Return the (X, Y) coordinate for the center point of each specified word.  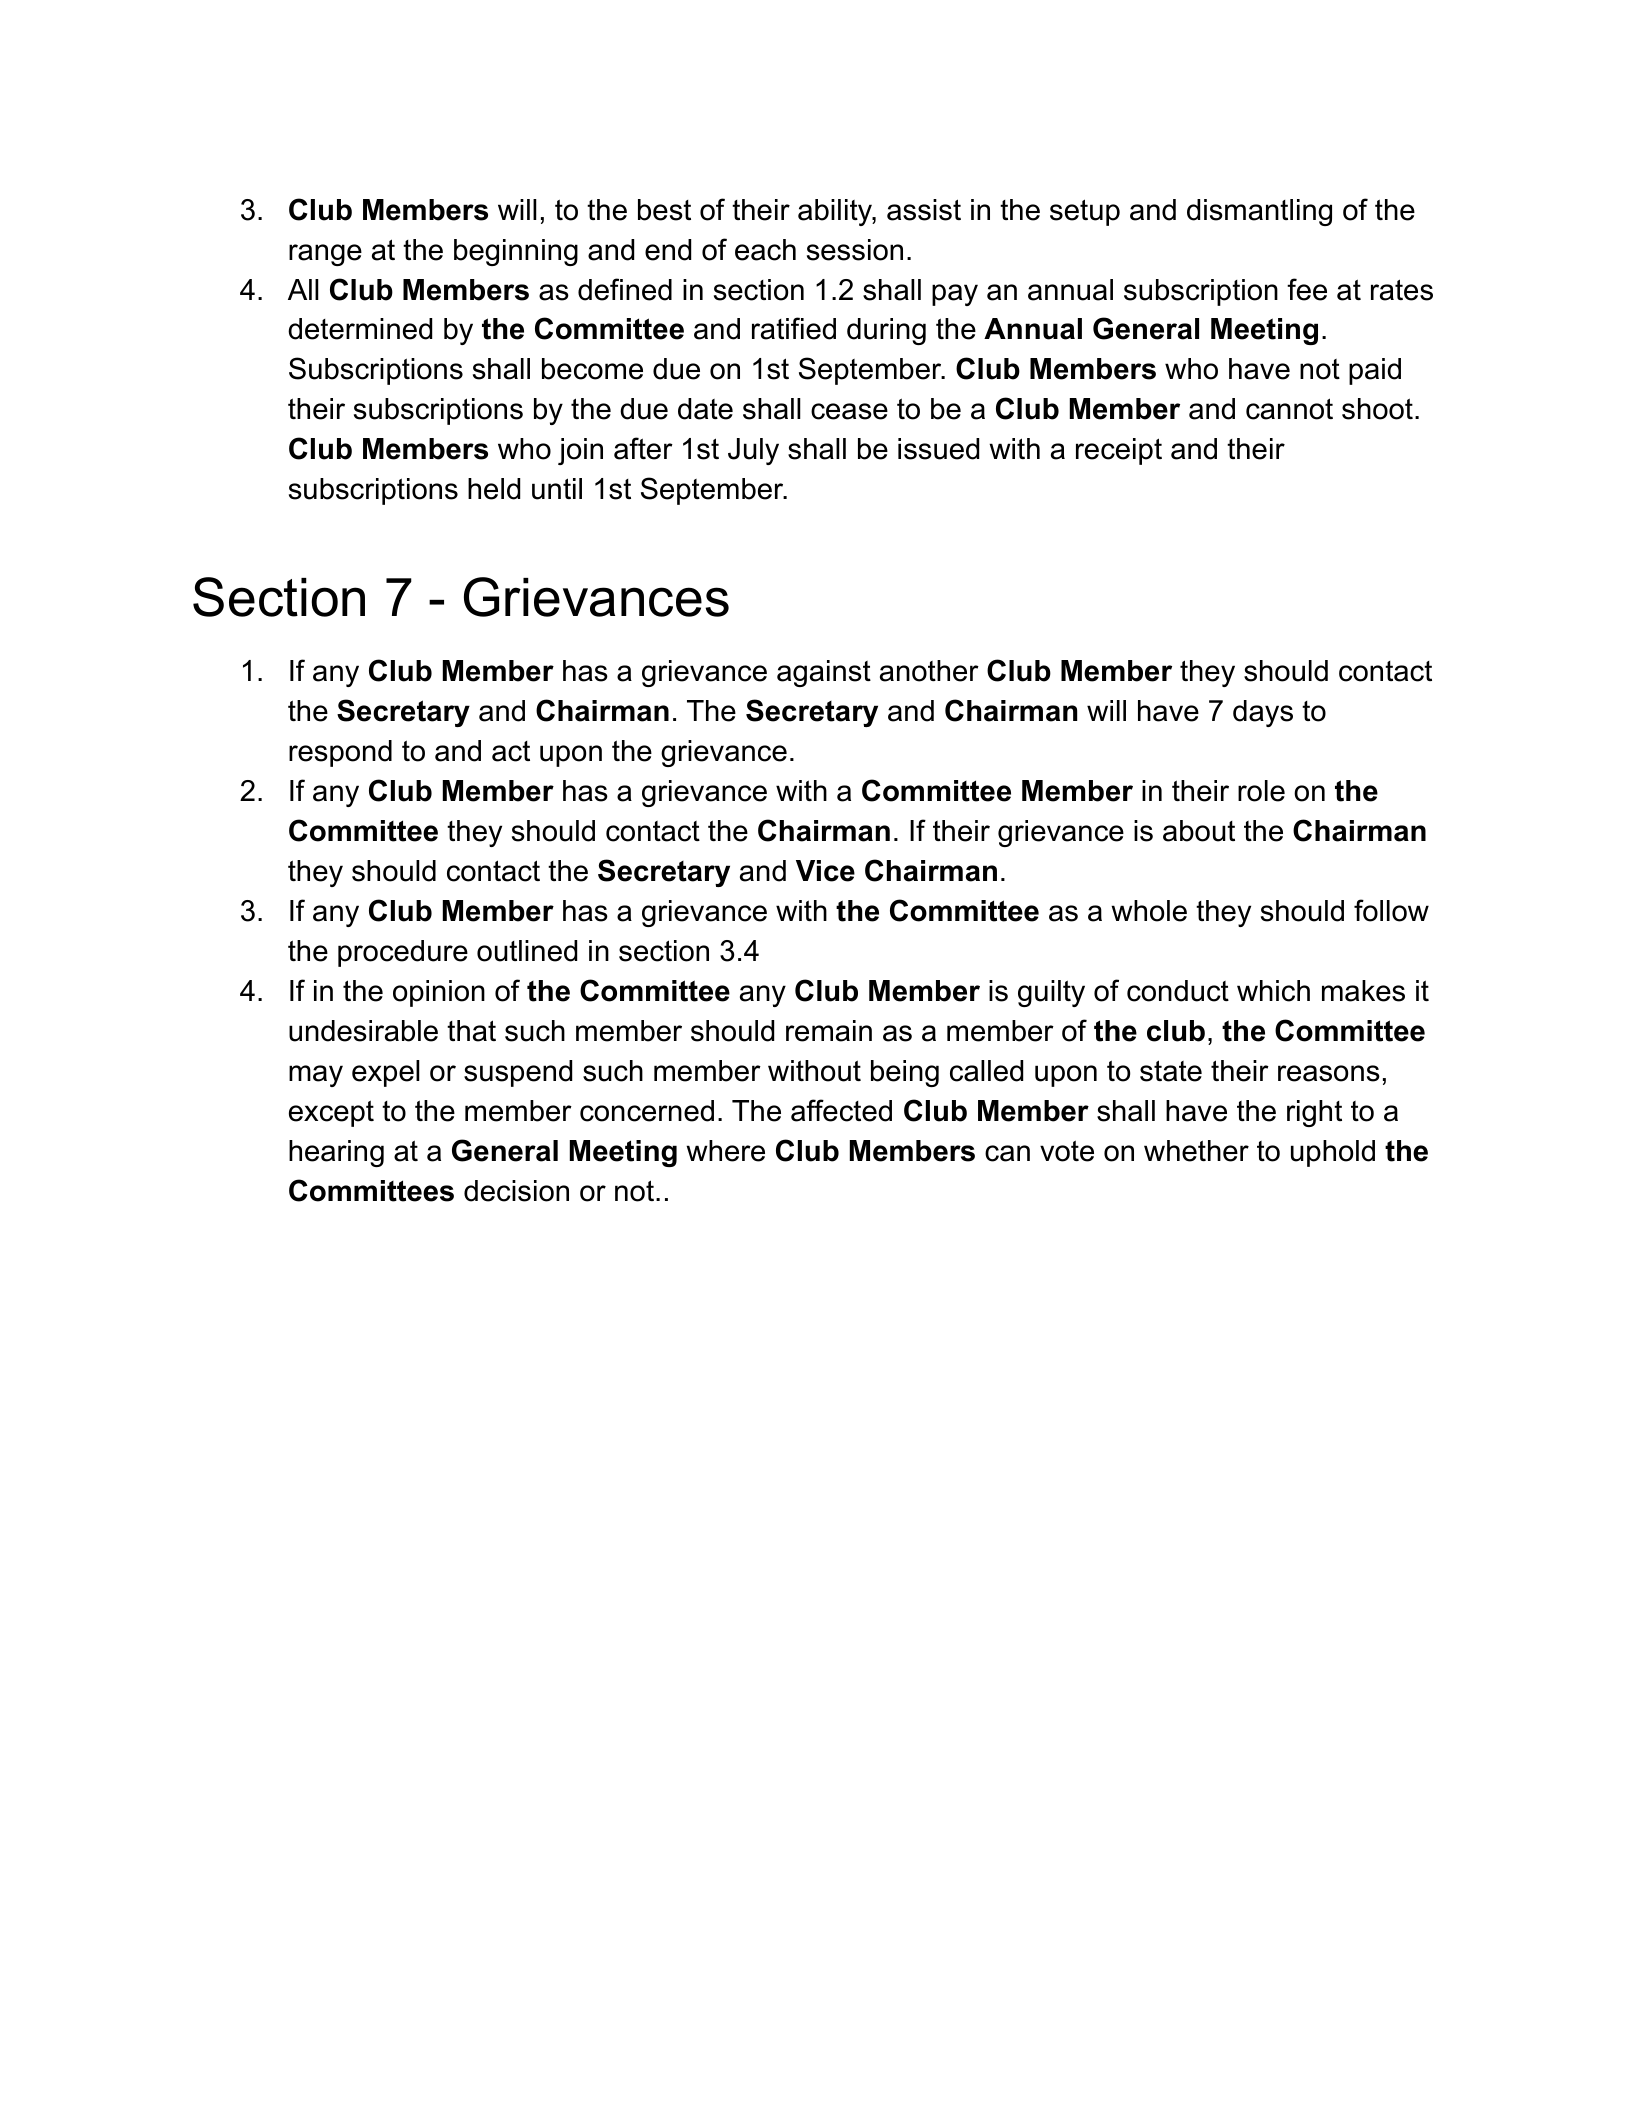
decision (516, 1191)
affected (841, 1110)
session (855, 250)
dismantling (1259, 212)
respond (340, 753)
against (824, 673)
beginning (516, 252)
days (1263, 713)
